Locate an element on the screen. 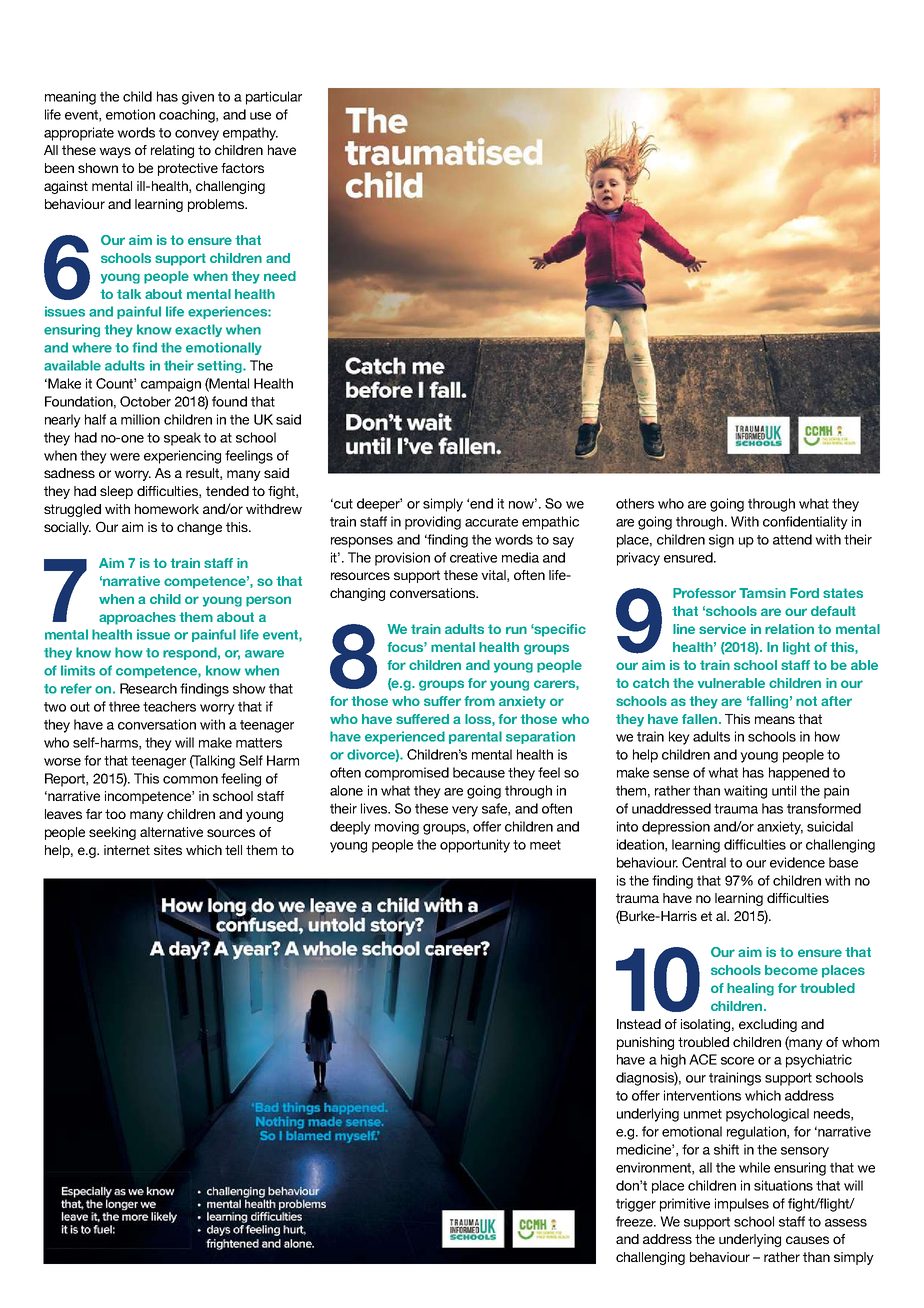 The height and width of the screenshot is (1308, 924). empathy is located at coordinates (250, 134).
